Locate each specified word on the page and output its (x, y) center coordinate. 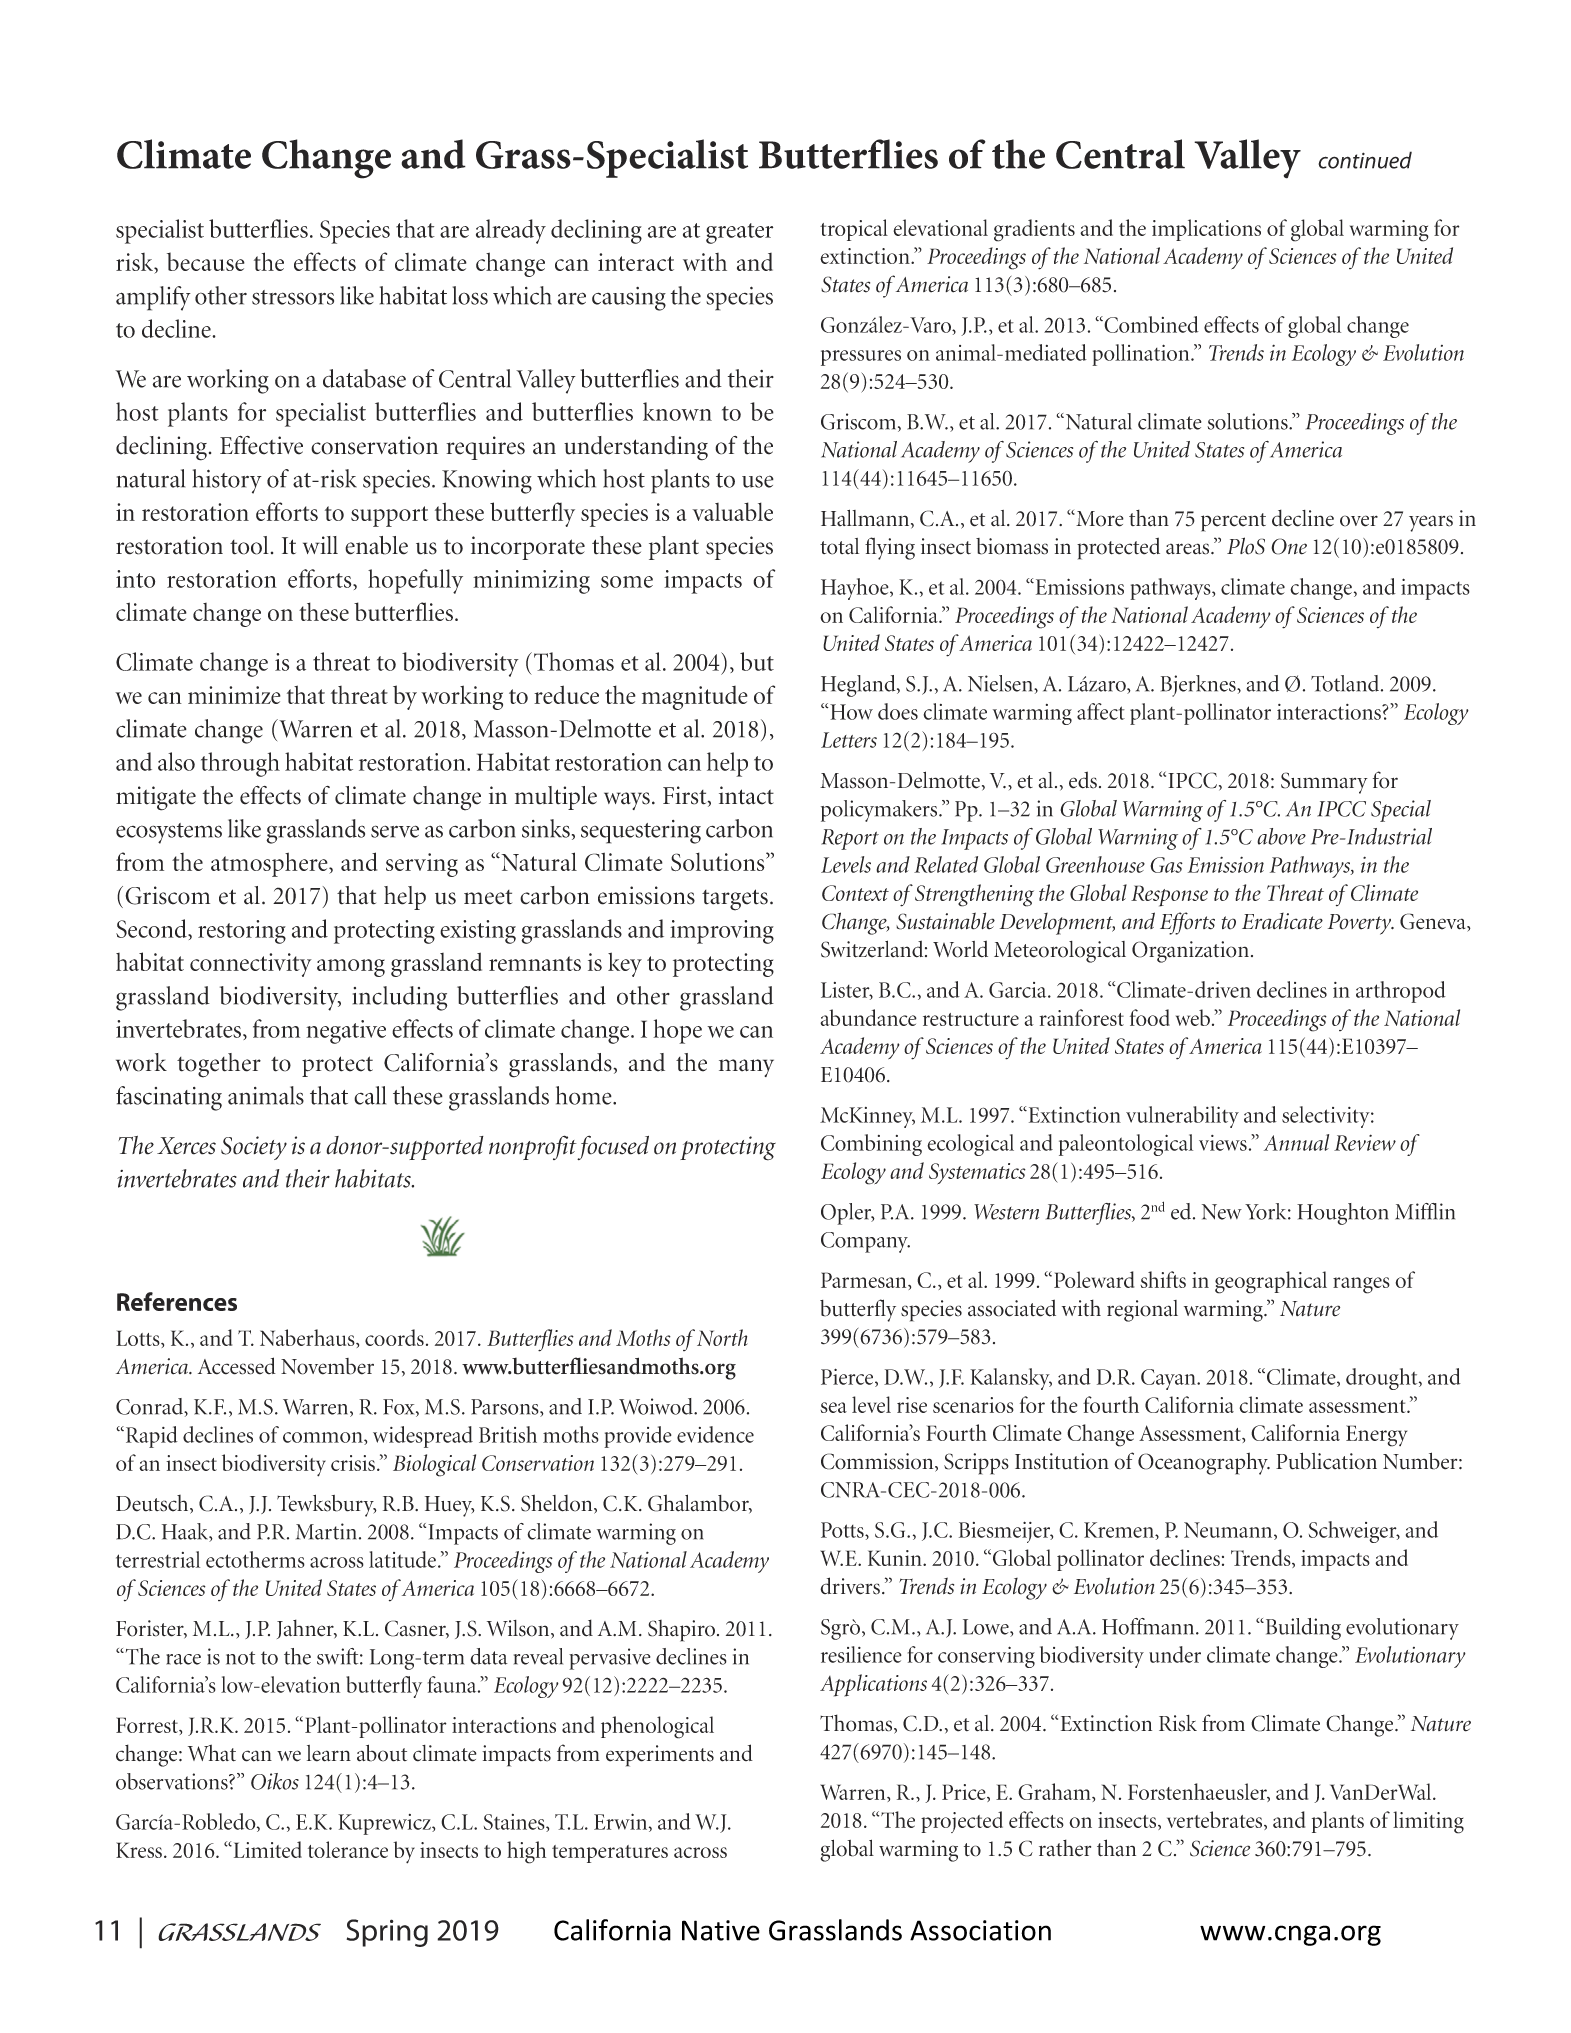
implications (1206, 230)
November (327, 1366)
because (206, 261)
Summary (1324, 783)
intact (746, 795)
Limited (266, 1849)
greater (739, 233)
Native (721, 1930)
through (240, 764)
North (721, 1337)
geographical (1271, 1282)
